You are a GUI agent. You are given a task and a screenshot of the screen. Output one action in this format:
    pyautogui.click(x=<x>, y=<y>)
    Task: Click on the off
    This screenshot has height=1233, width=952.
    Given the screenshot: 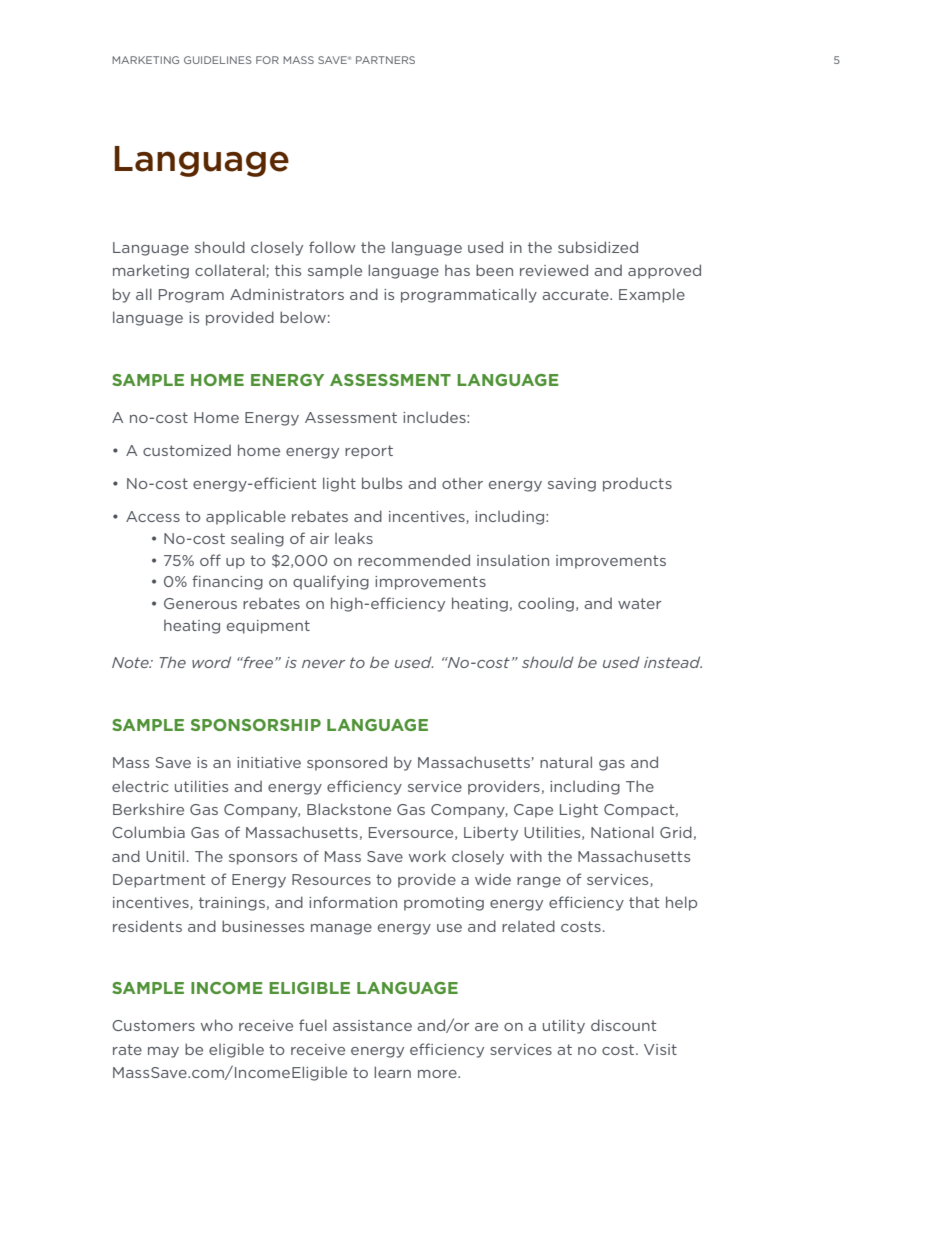 What is the action you would take?
    pyautogui.click(x=210, y=560)
